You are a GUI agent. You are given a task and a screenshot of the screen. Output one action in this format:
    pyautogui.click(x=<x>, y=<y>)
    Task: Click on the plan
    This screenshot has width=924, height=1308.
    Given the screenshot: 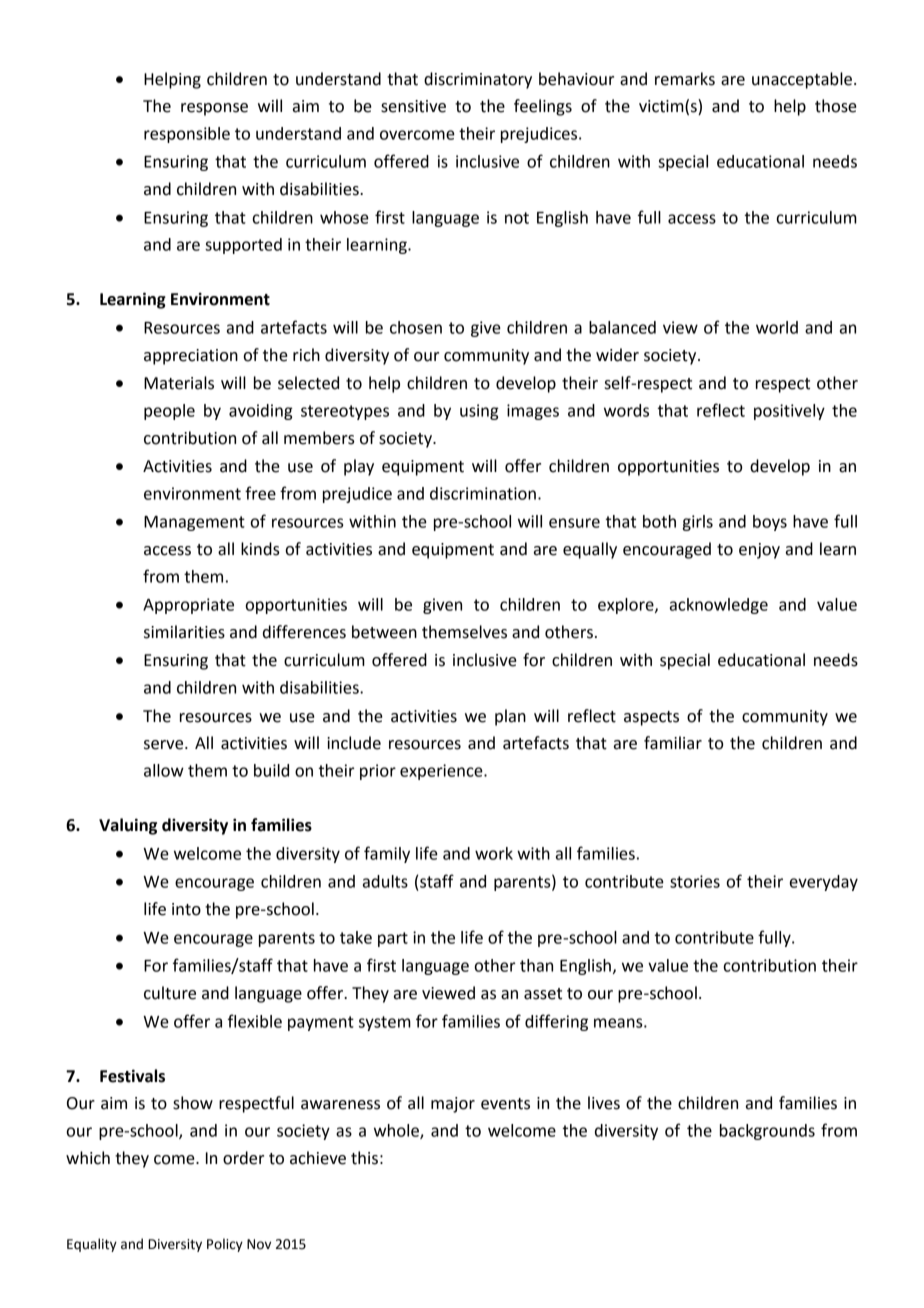 What is the action you would take?
    pyautogui.click(x=510, y=717)
